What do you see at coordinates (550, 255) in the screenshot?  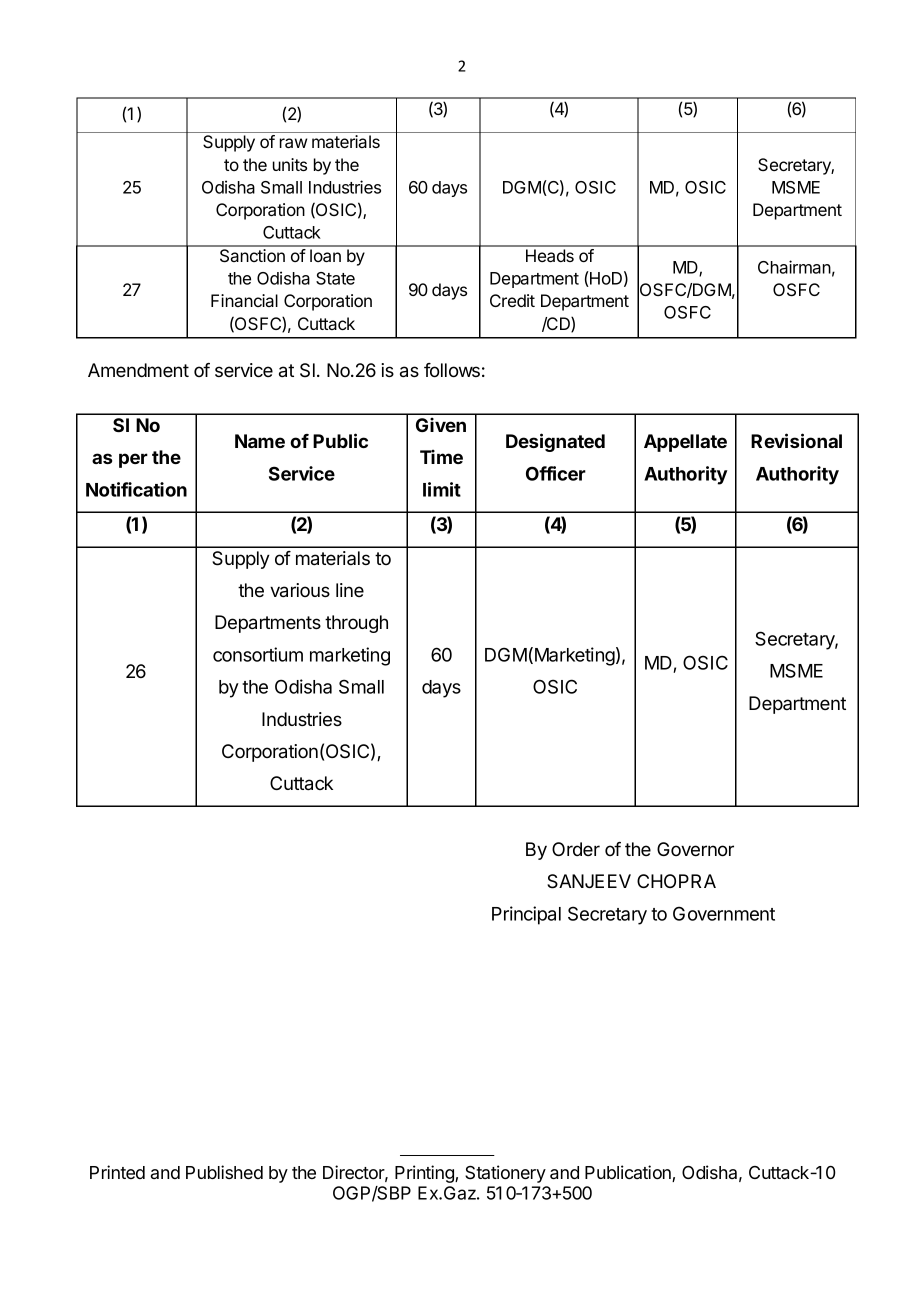 I see `Heads` at bounding box center [550, 255].
